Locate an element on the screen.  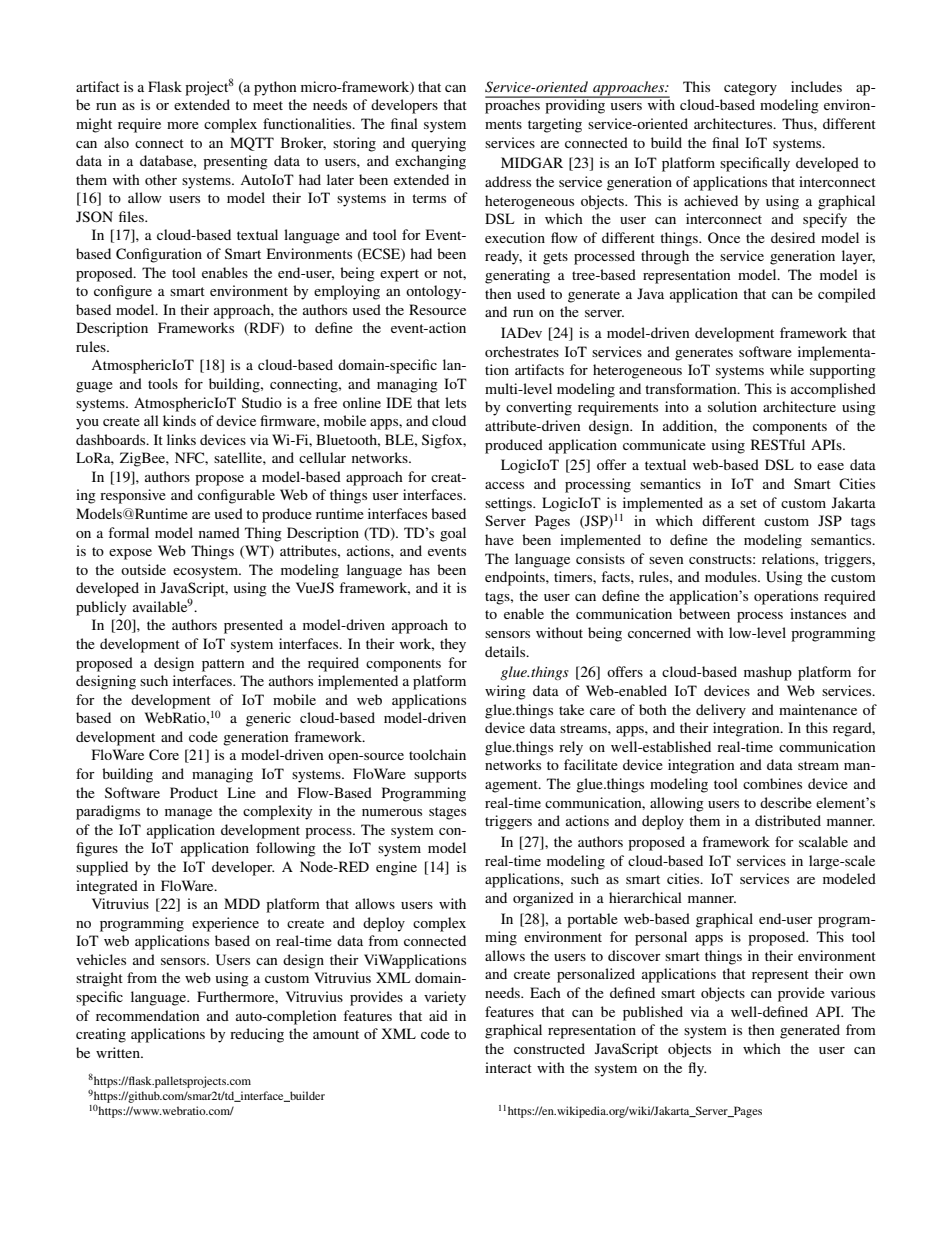
written is located at coordinates (119, 1052).
